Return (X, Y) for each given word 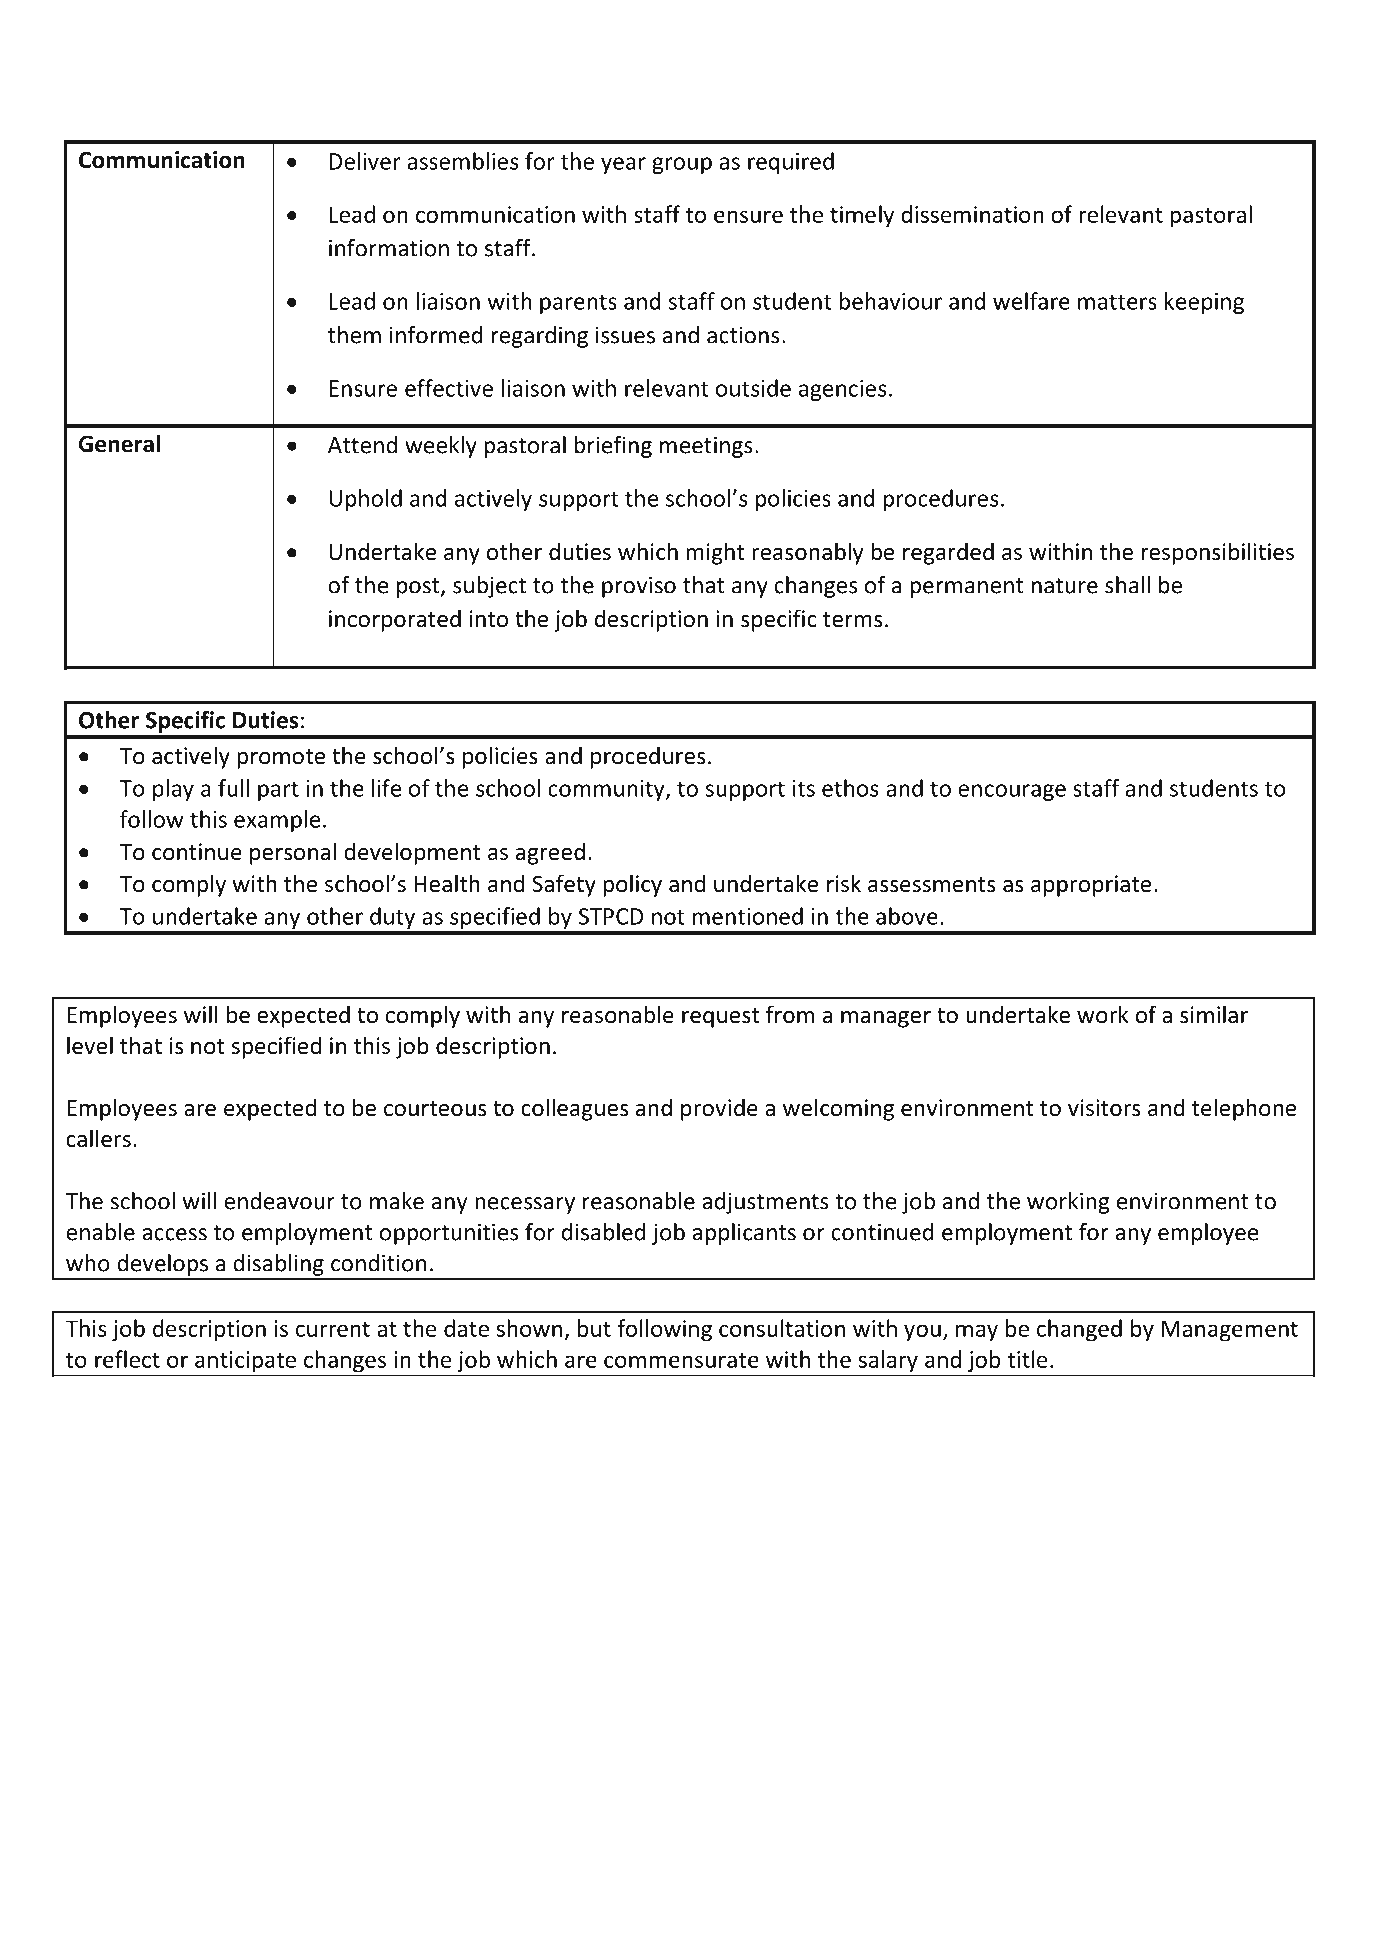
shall (1127, 585)
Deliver (365, 161)
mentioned (748, 916)
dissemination (972, 214)
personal (293, 853)
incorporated (395, 620)
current (333, 1329)
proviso (639, 587)
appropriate (1091, 886)
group (682, 165)
